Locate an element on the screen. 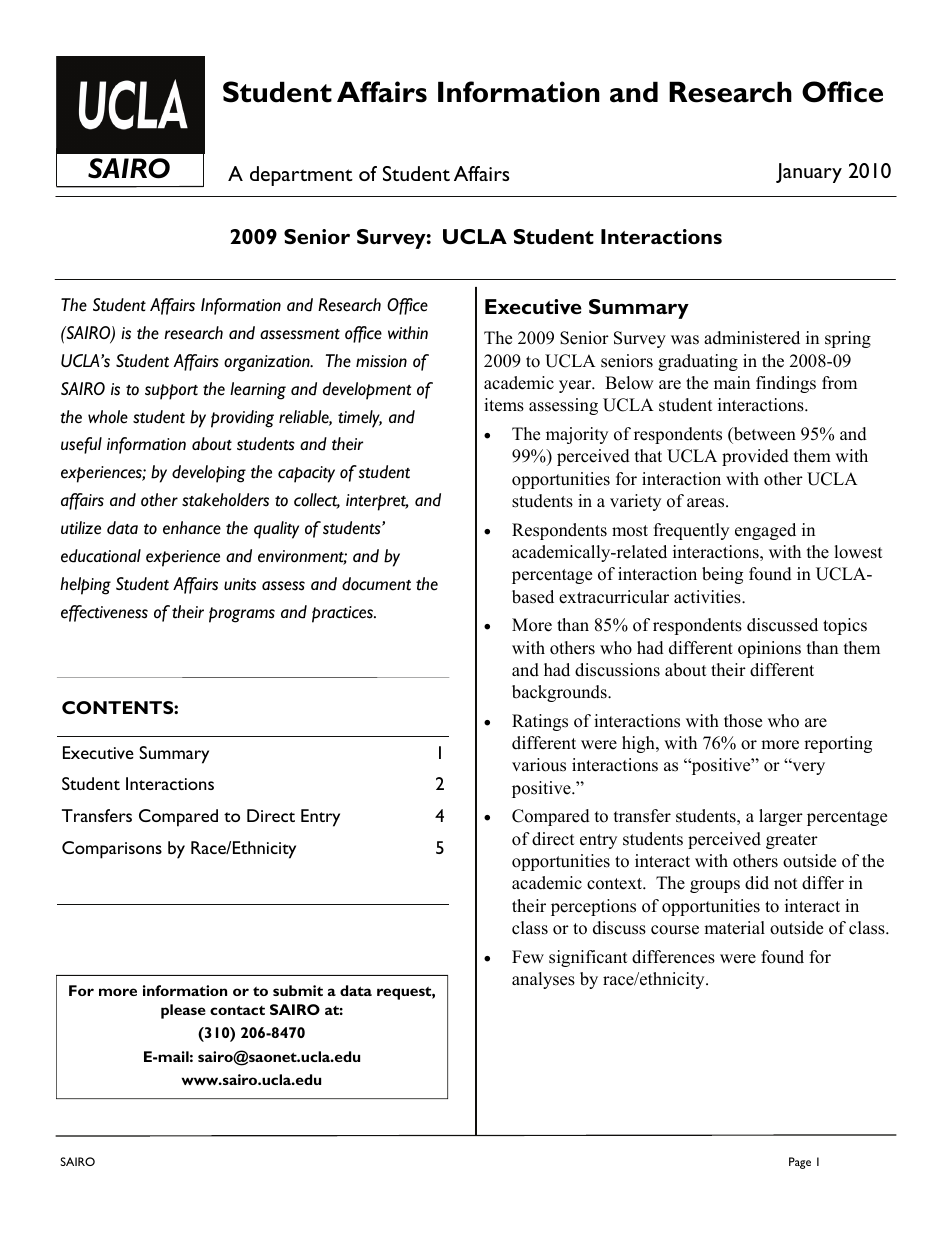 This screenshot has height=1233, width=952. various is located at coordinates (539, 765).
